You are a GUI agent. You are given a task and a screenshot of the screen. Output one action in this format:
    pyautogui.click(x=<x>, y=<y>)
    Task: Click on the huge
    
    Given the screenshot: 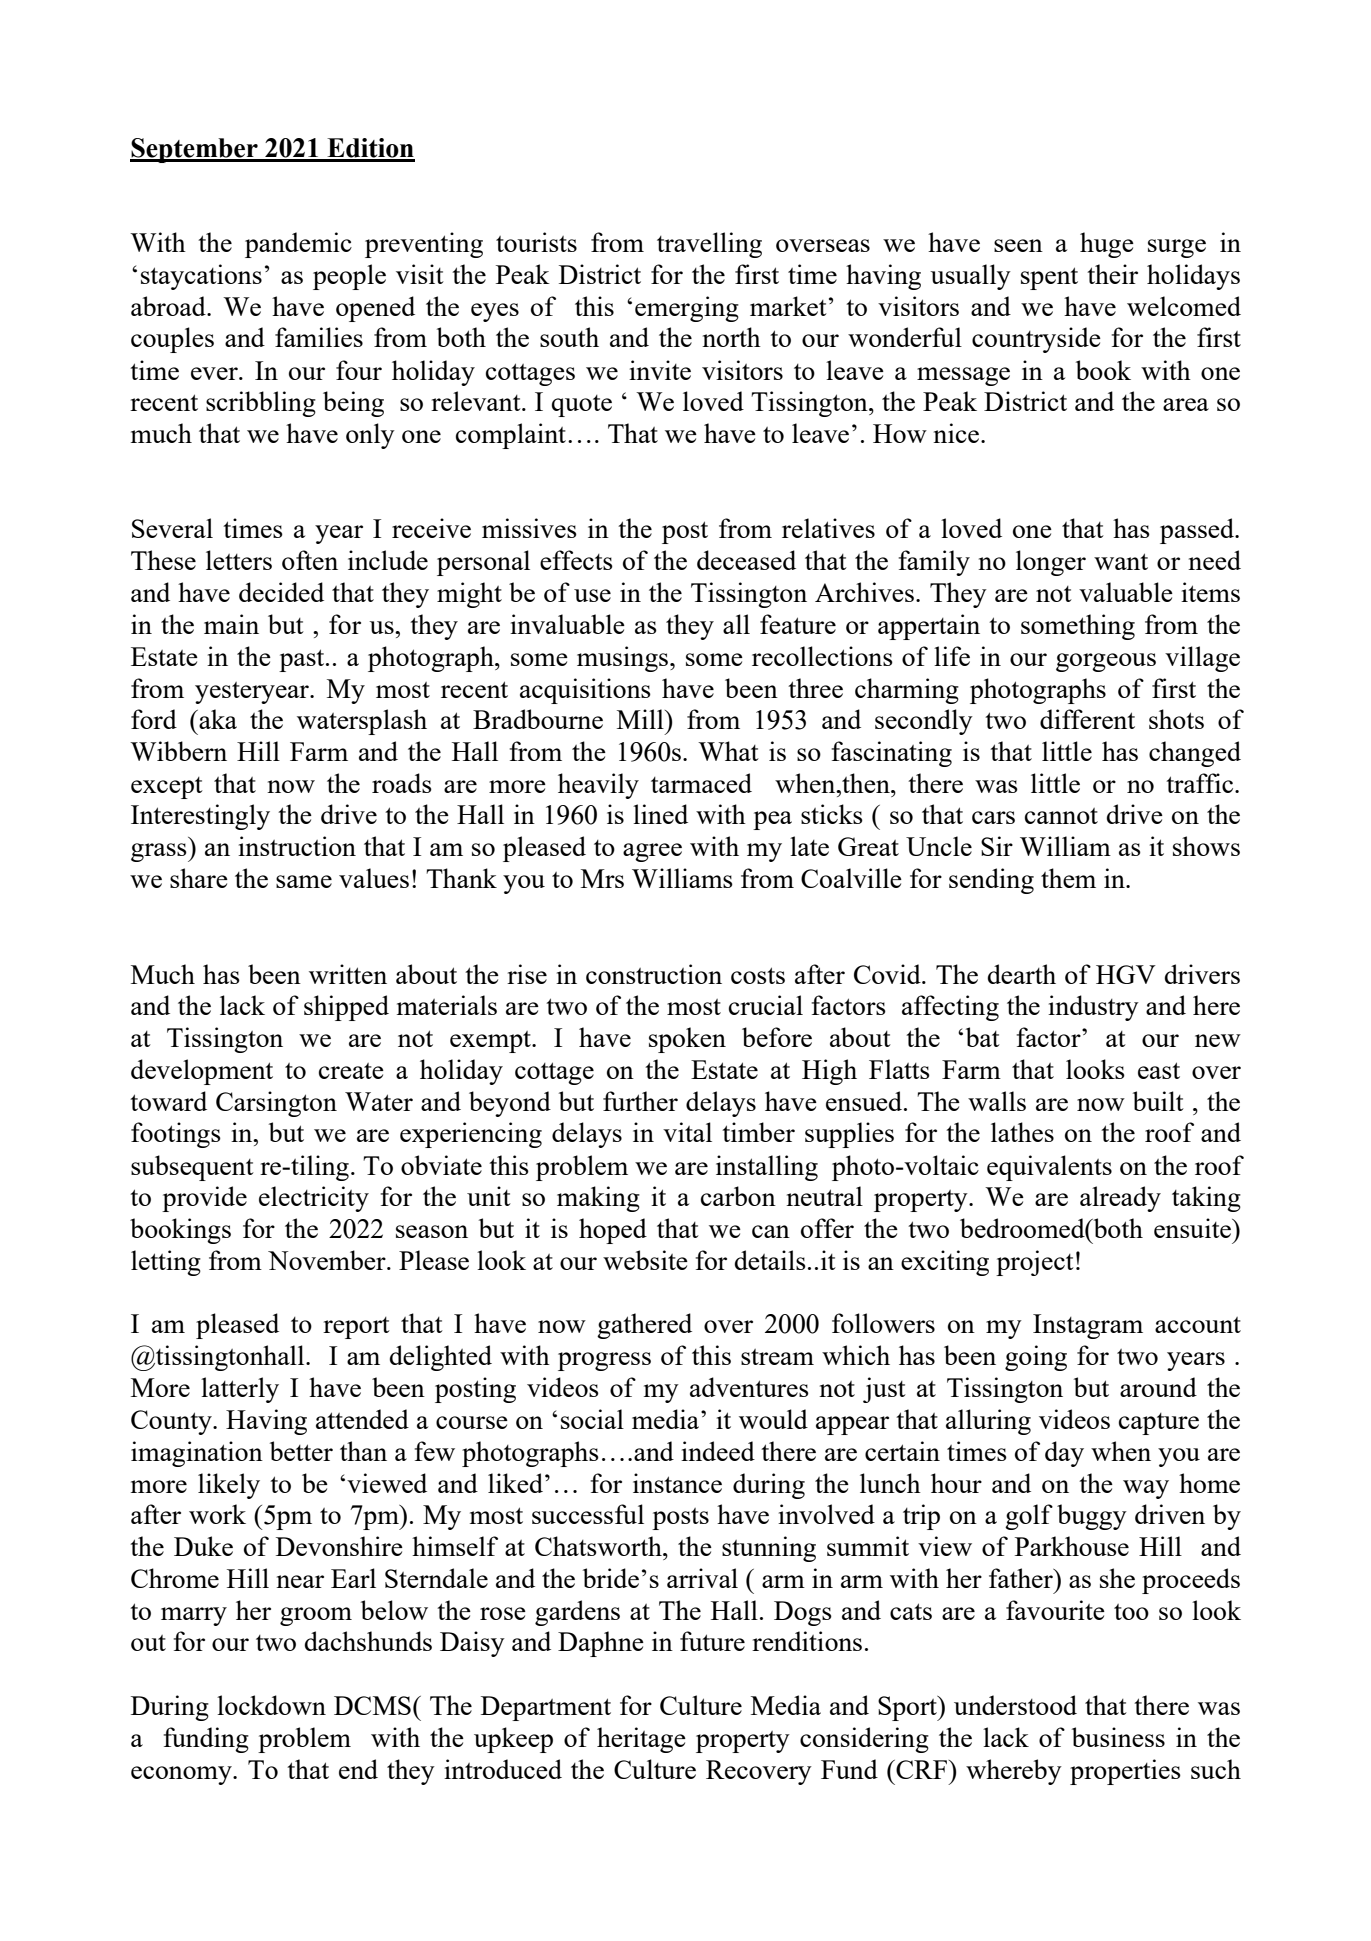 What is the action you would take?
    pyautogui.click(x=1107, y=245)
